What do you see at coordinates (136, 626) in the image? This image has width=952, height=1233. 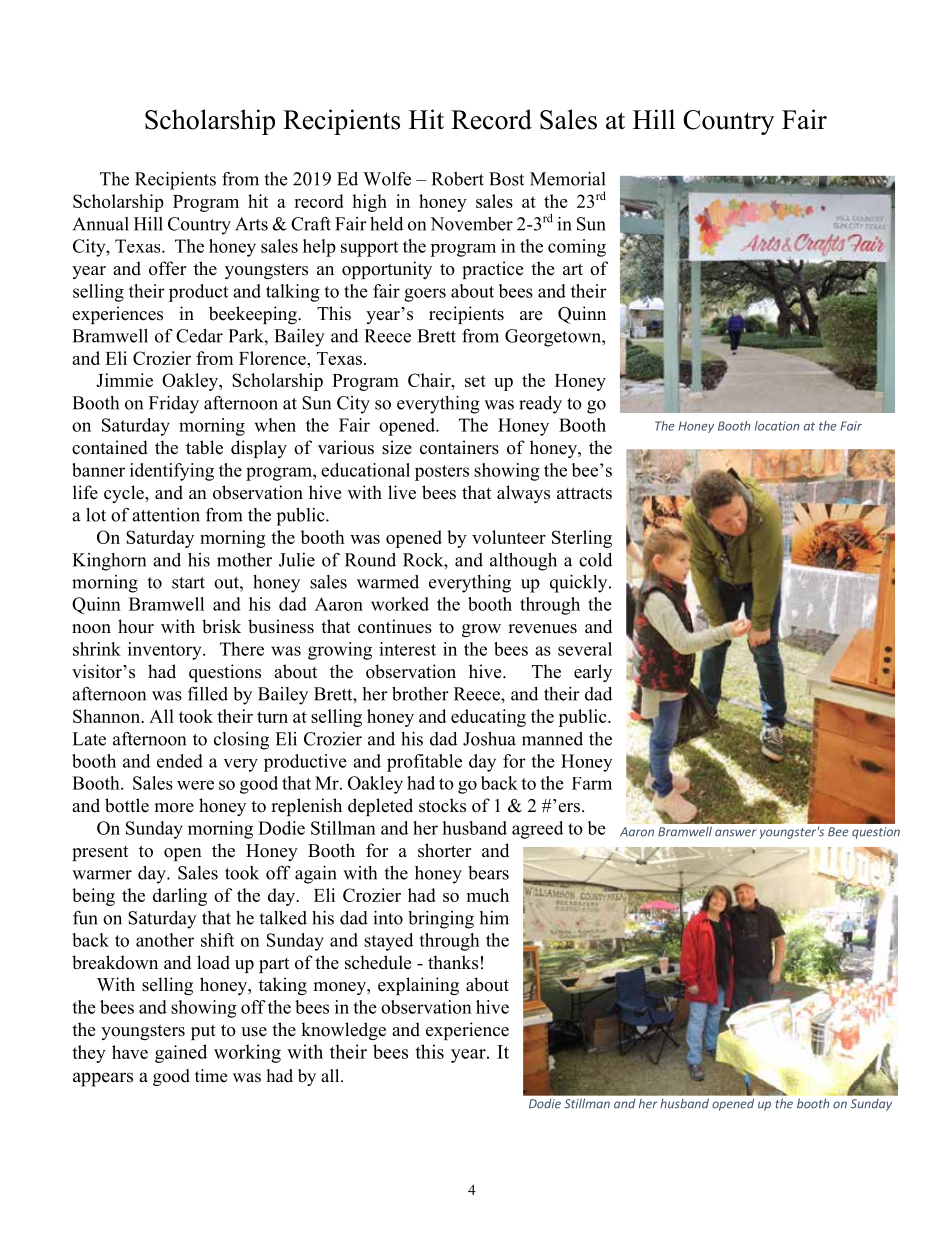 I see `hour` at bounding box center [136, 626].
